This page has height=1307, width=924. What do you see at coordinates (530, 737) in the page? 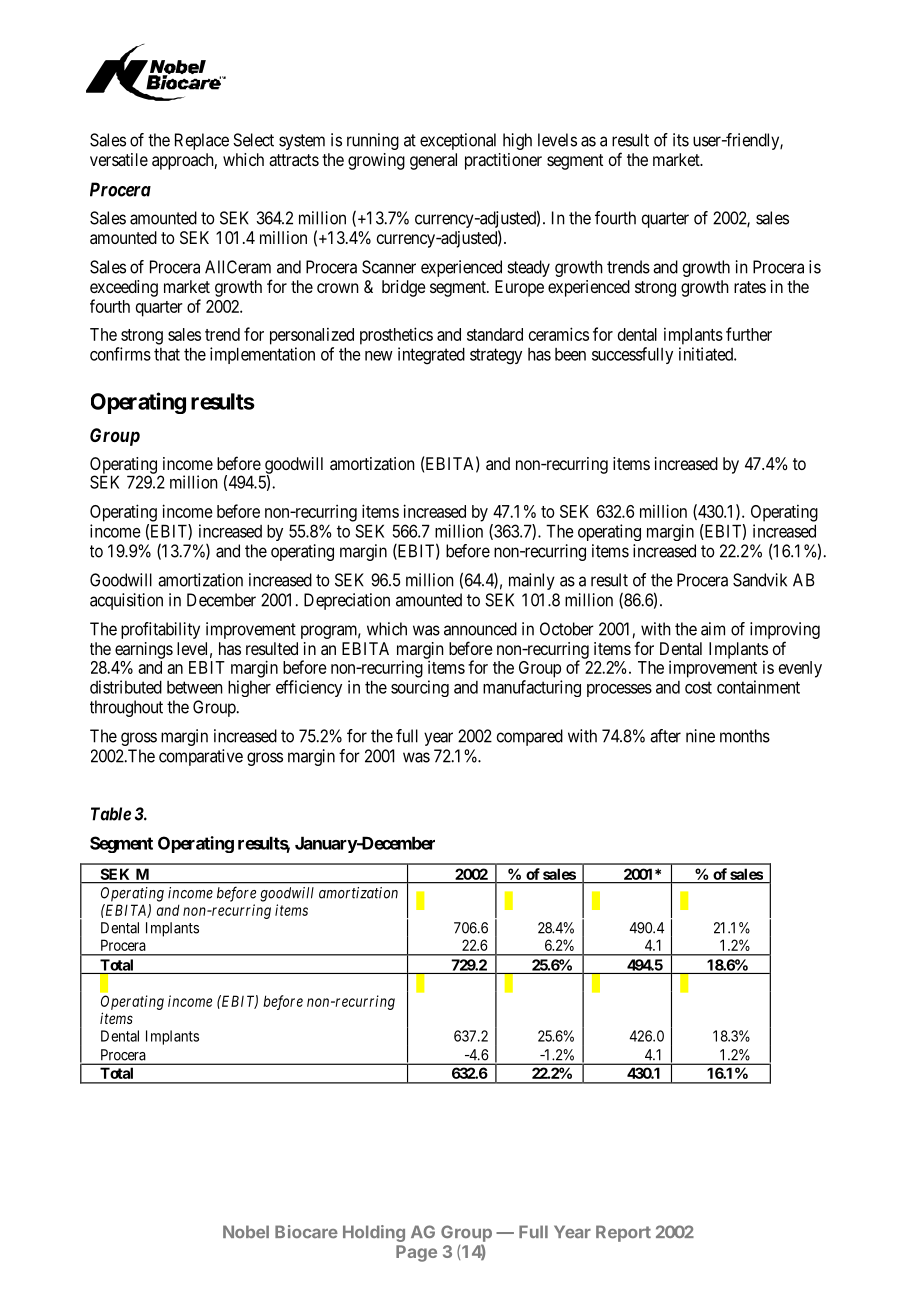
I see `compared` at bounding box center [530, 737].
